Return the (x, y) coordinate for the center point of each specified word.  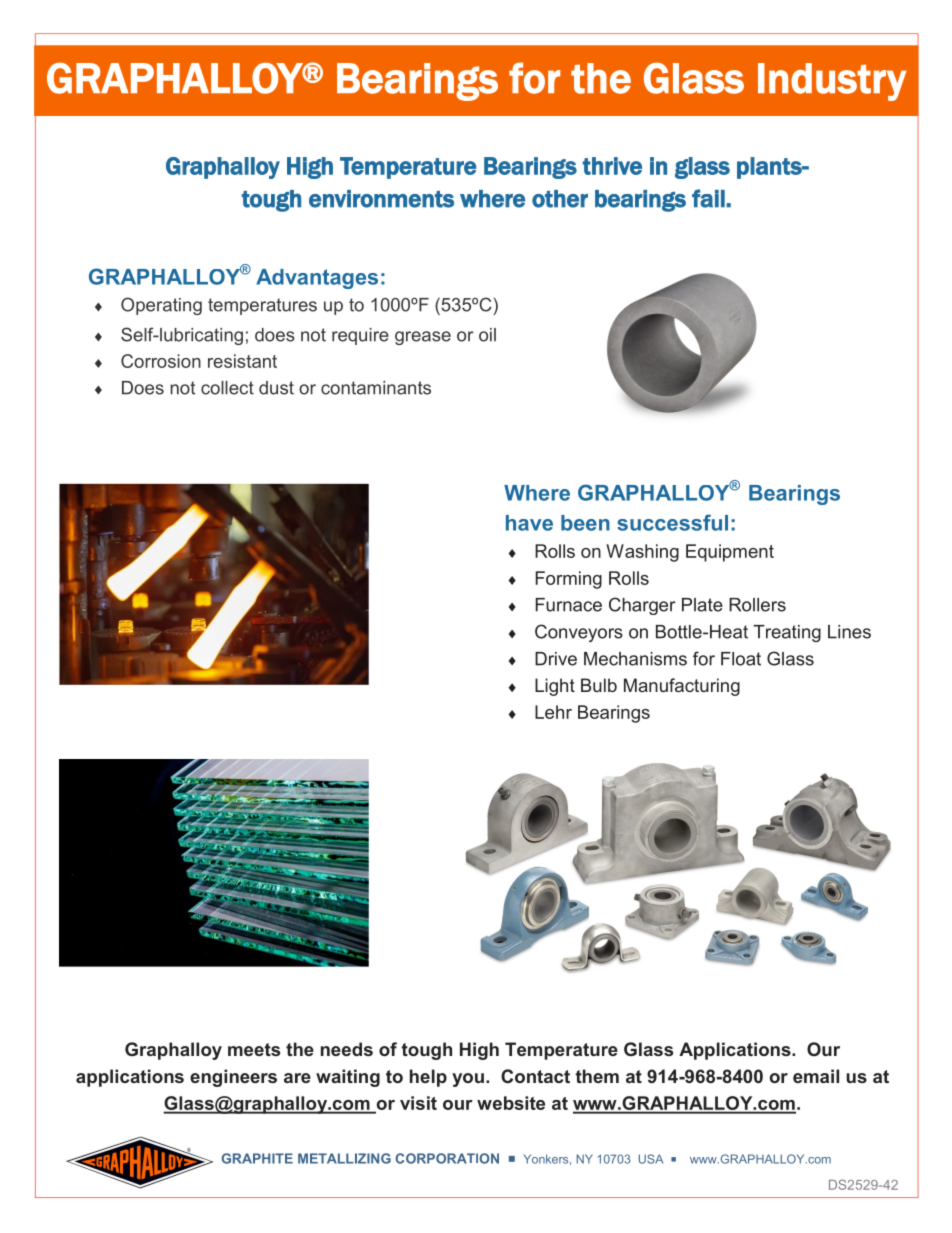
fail (709, 198)
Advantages (317, 279)
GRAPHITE (257, 1158)
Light (555, 687)
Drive (556, 659)
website (511, 1103)
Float (741, 659)
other (560, 199)
